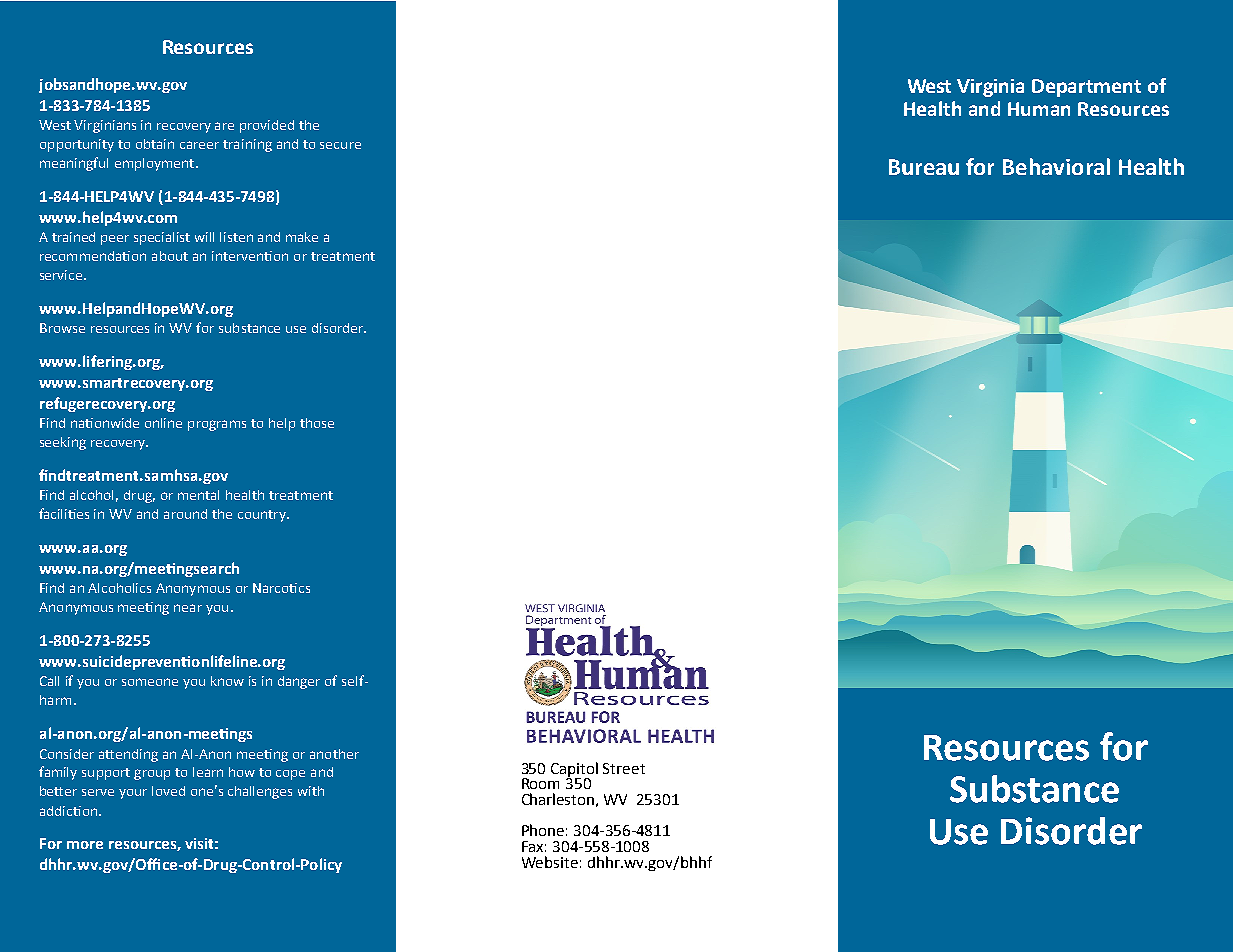 Image resolution: width=1233 pixels, height=952 pixels. I want to click on mental, so click(198, 495).
